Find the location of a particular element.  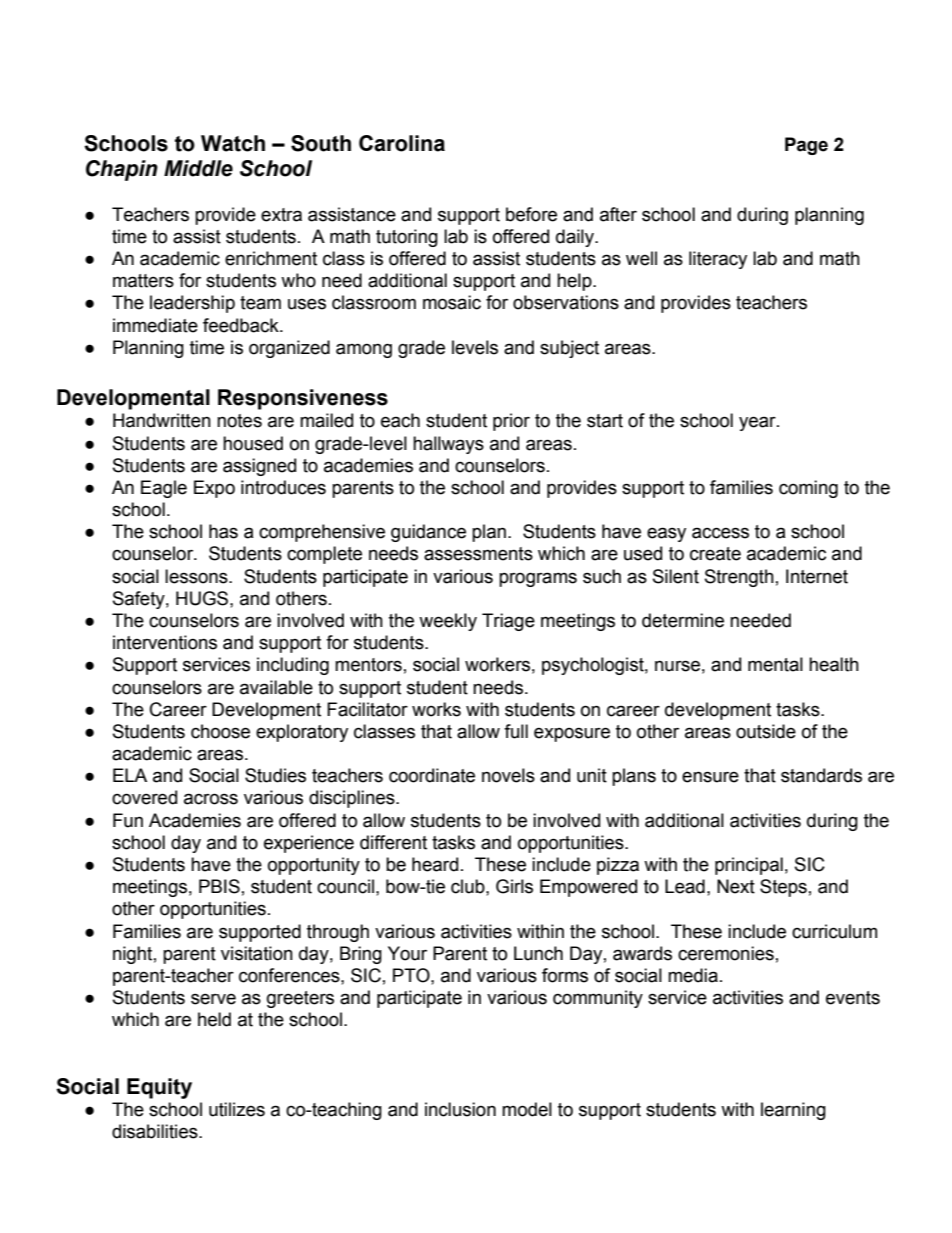

Middle is located at coordinates (198, 168).
